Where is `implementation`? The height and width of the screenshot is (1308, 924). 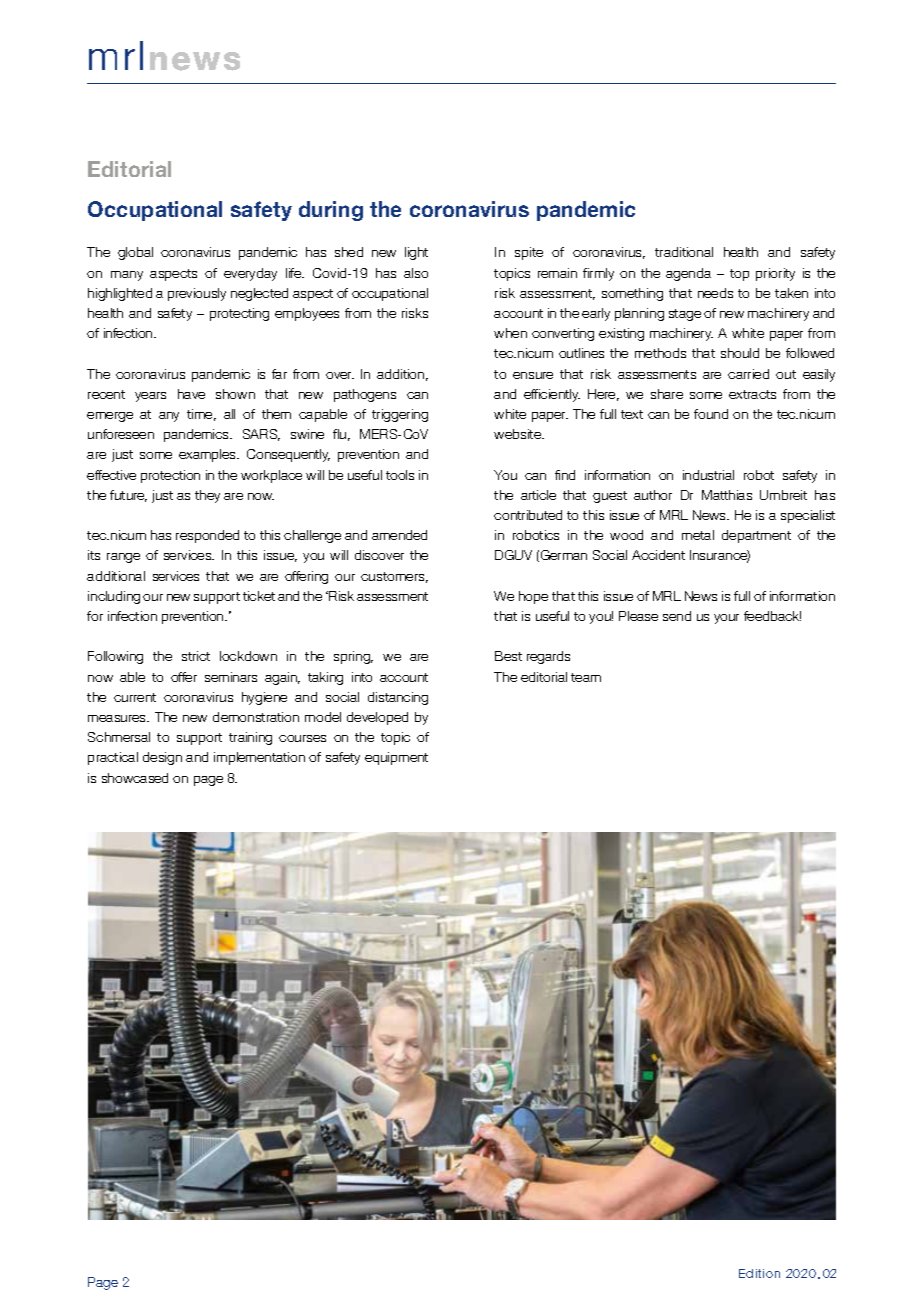
implementation is located at coordinates (259, 758).
